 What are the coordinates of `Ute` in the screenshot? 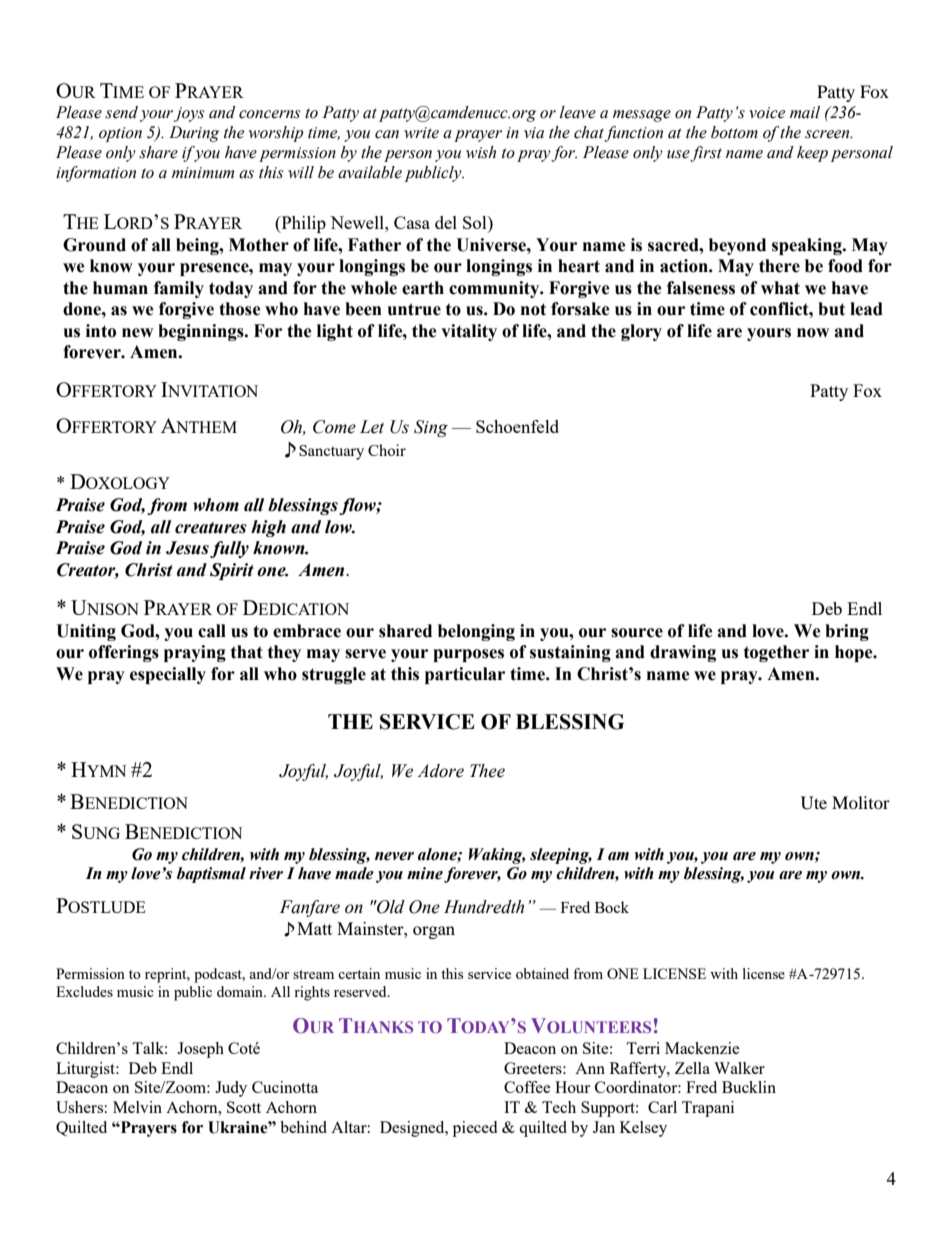 It's located at (814, 803).
